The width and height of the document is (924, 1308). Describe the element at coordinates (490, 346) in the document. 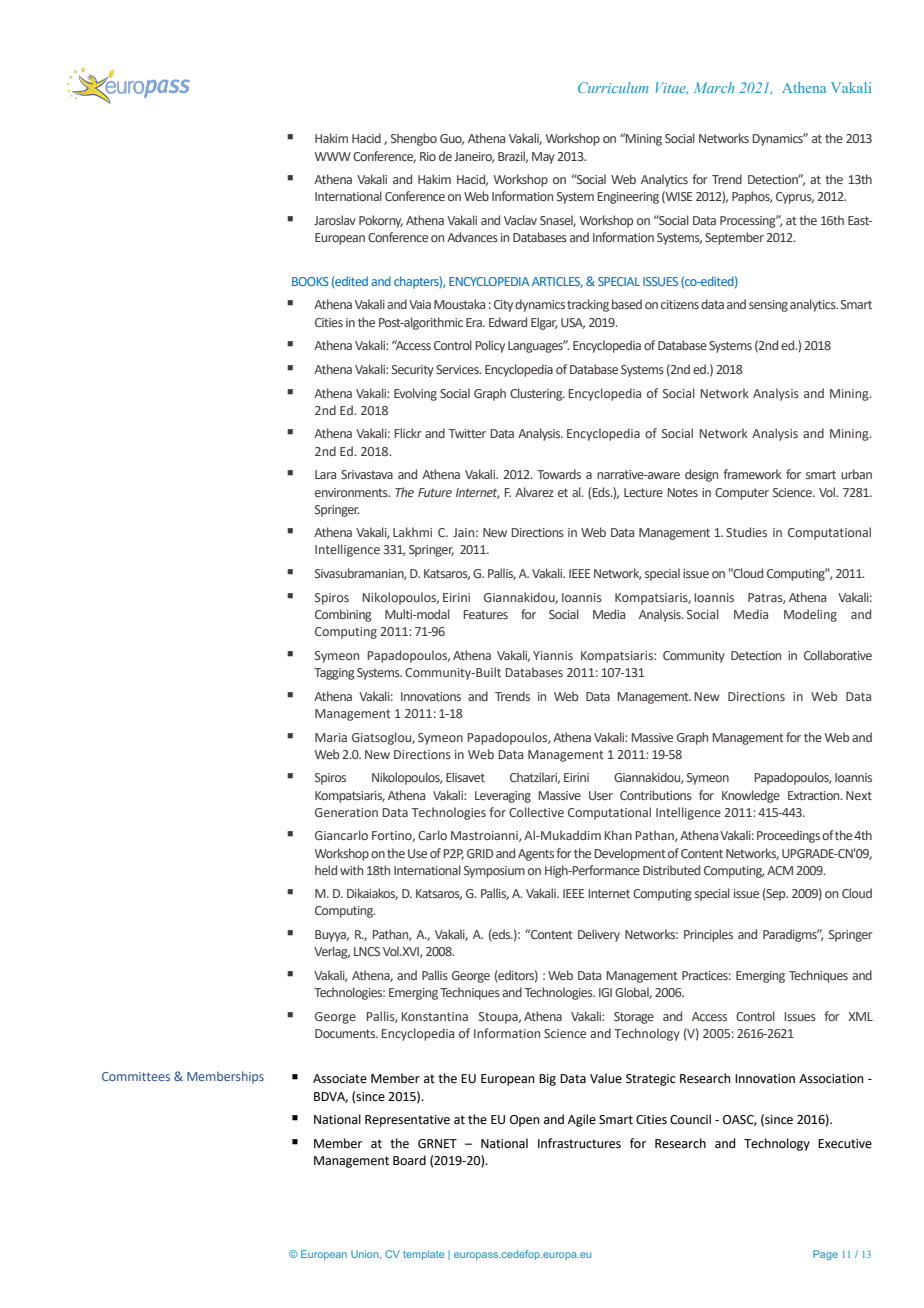

I see `Policy` at that location.
